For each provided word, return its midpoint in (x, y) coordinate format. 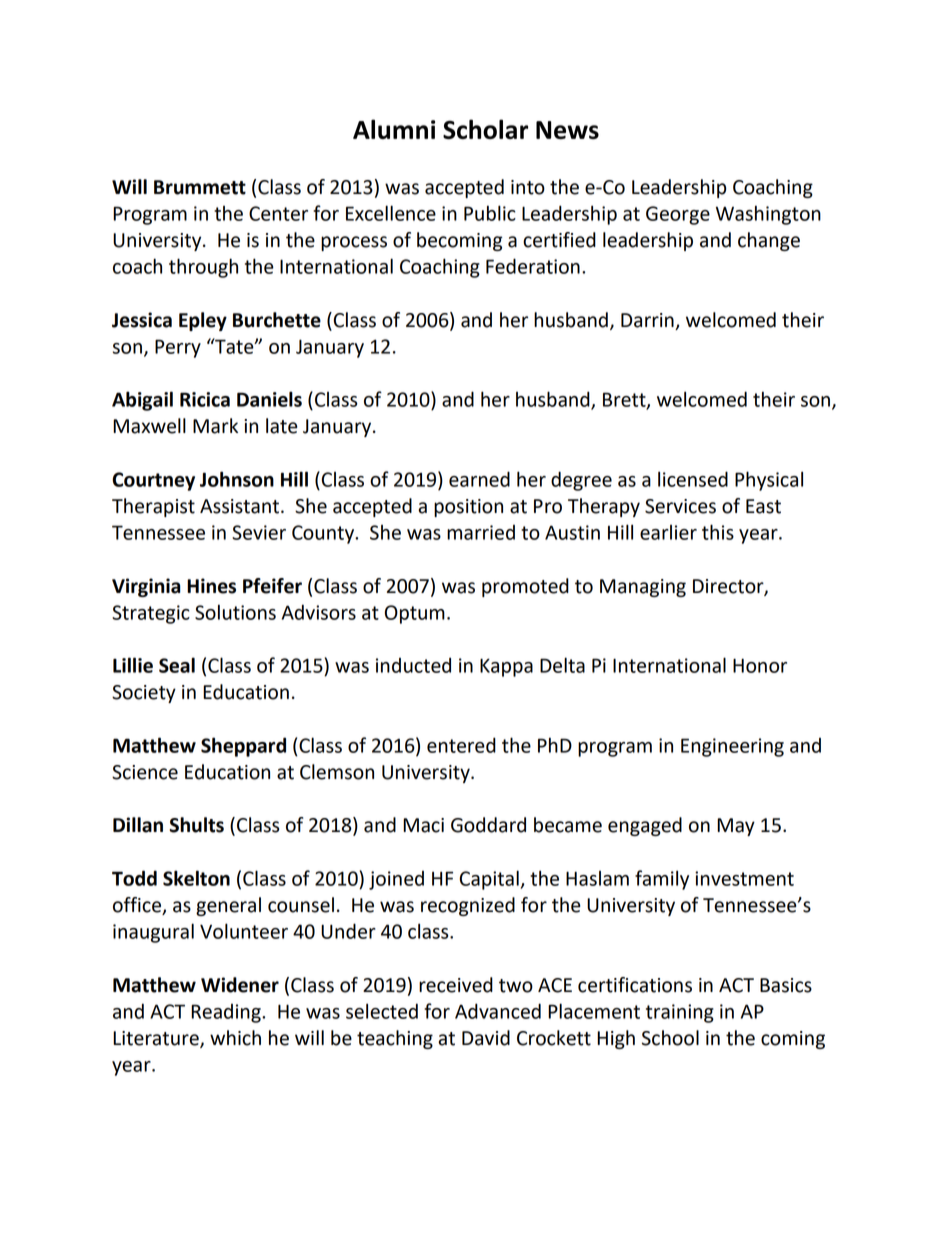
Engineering (732, 747)
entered (461, 745)
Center (278, 213)
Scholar (485, 129)
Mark (215, 426)
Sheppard (243, 747)
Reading (227, 1013)
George (678, 215)
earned (479, 479)
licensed (693, 479)
